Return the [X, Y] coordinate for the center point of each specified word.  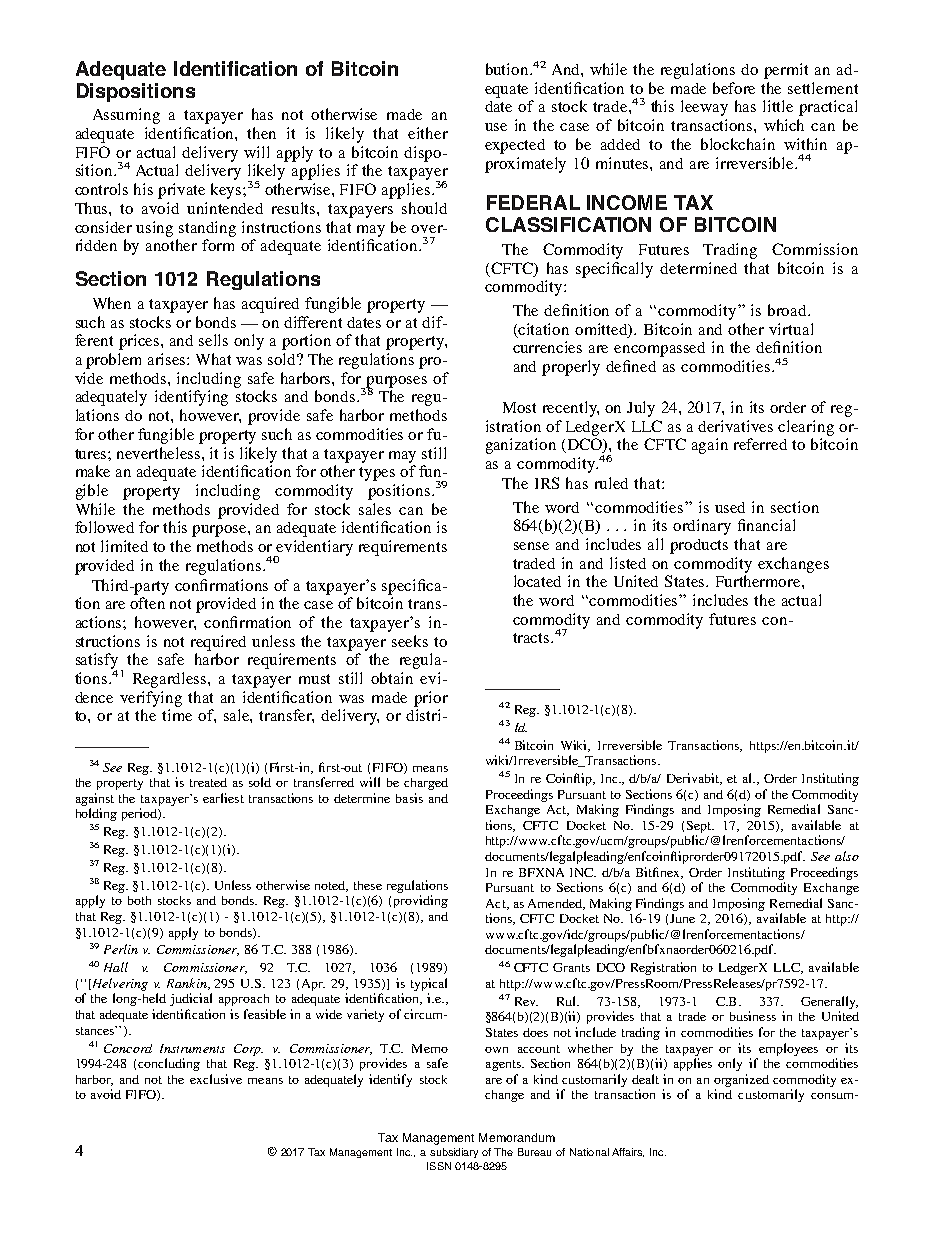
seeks [410, 641]
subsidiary [454, 1153]
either [428, 133]
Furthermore [759, 581]
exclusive [216, 1079]
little [778, 106]
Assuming [126, 116]
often [147, 603]
